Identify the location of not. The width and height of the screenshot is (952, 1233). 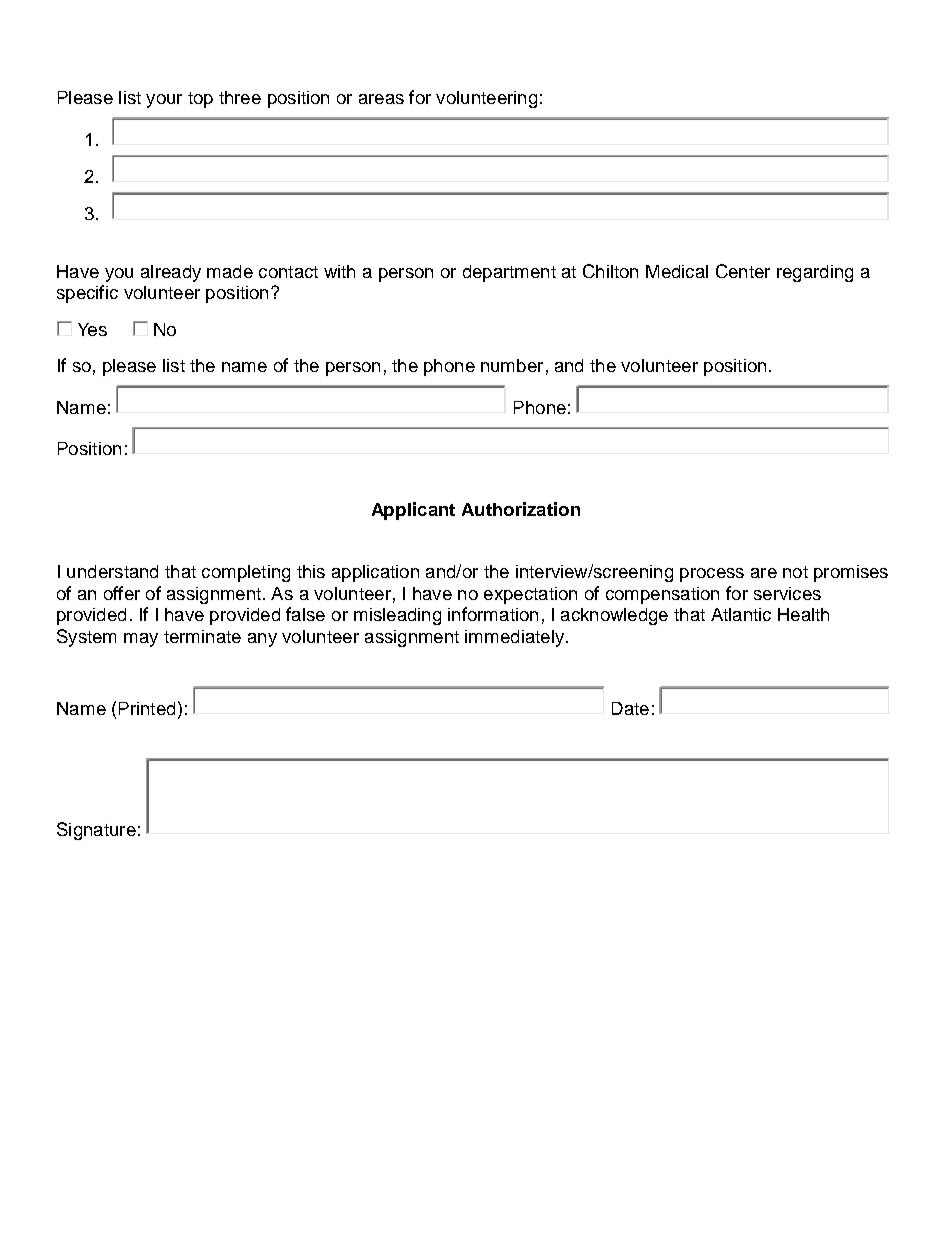
(795, 572).
